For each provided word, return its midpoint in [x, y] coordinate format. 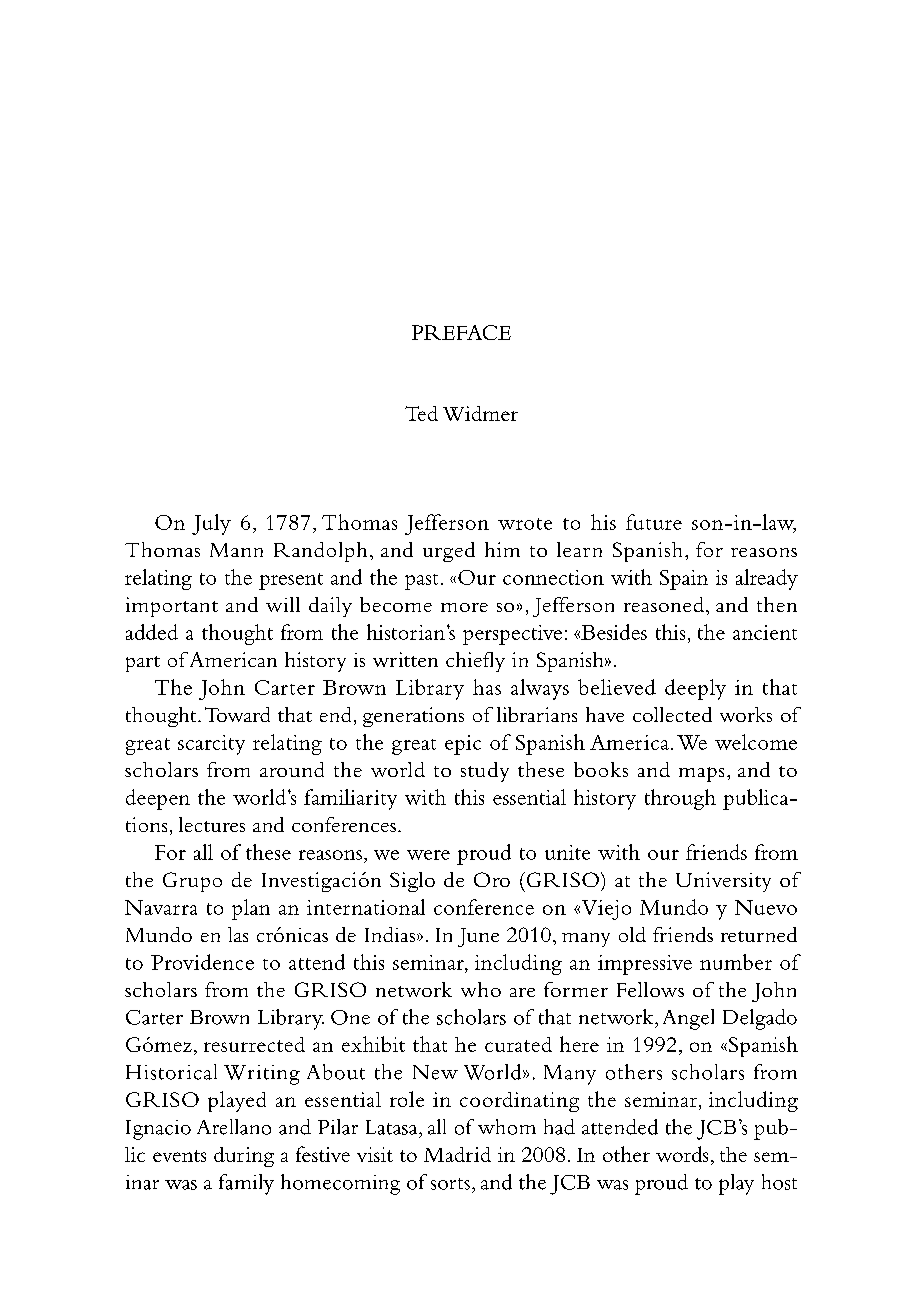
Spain [684, 580]
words [682, 1154]
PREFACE [461, 332]
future [654, 522]
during [244, 1157]
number [736, 962]
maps [701, 774]
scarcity [211, 745]
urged [449, 552]
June [478, 937]
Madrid [457, 1154]
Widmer [480, 413]
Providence [202, 962]
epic [463, 745]
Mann [236, 550]
